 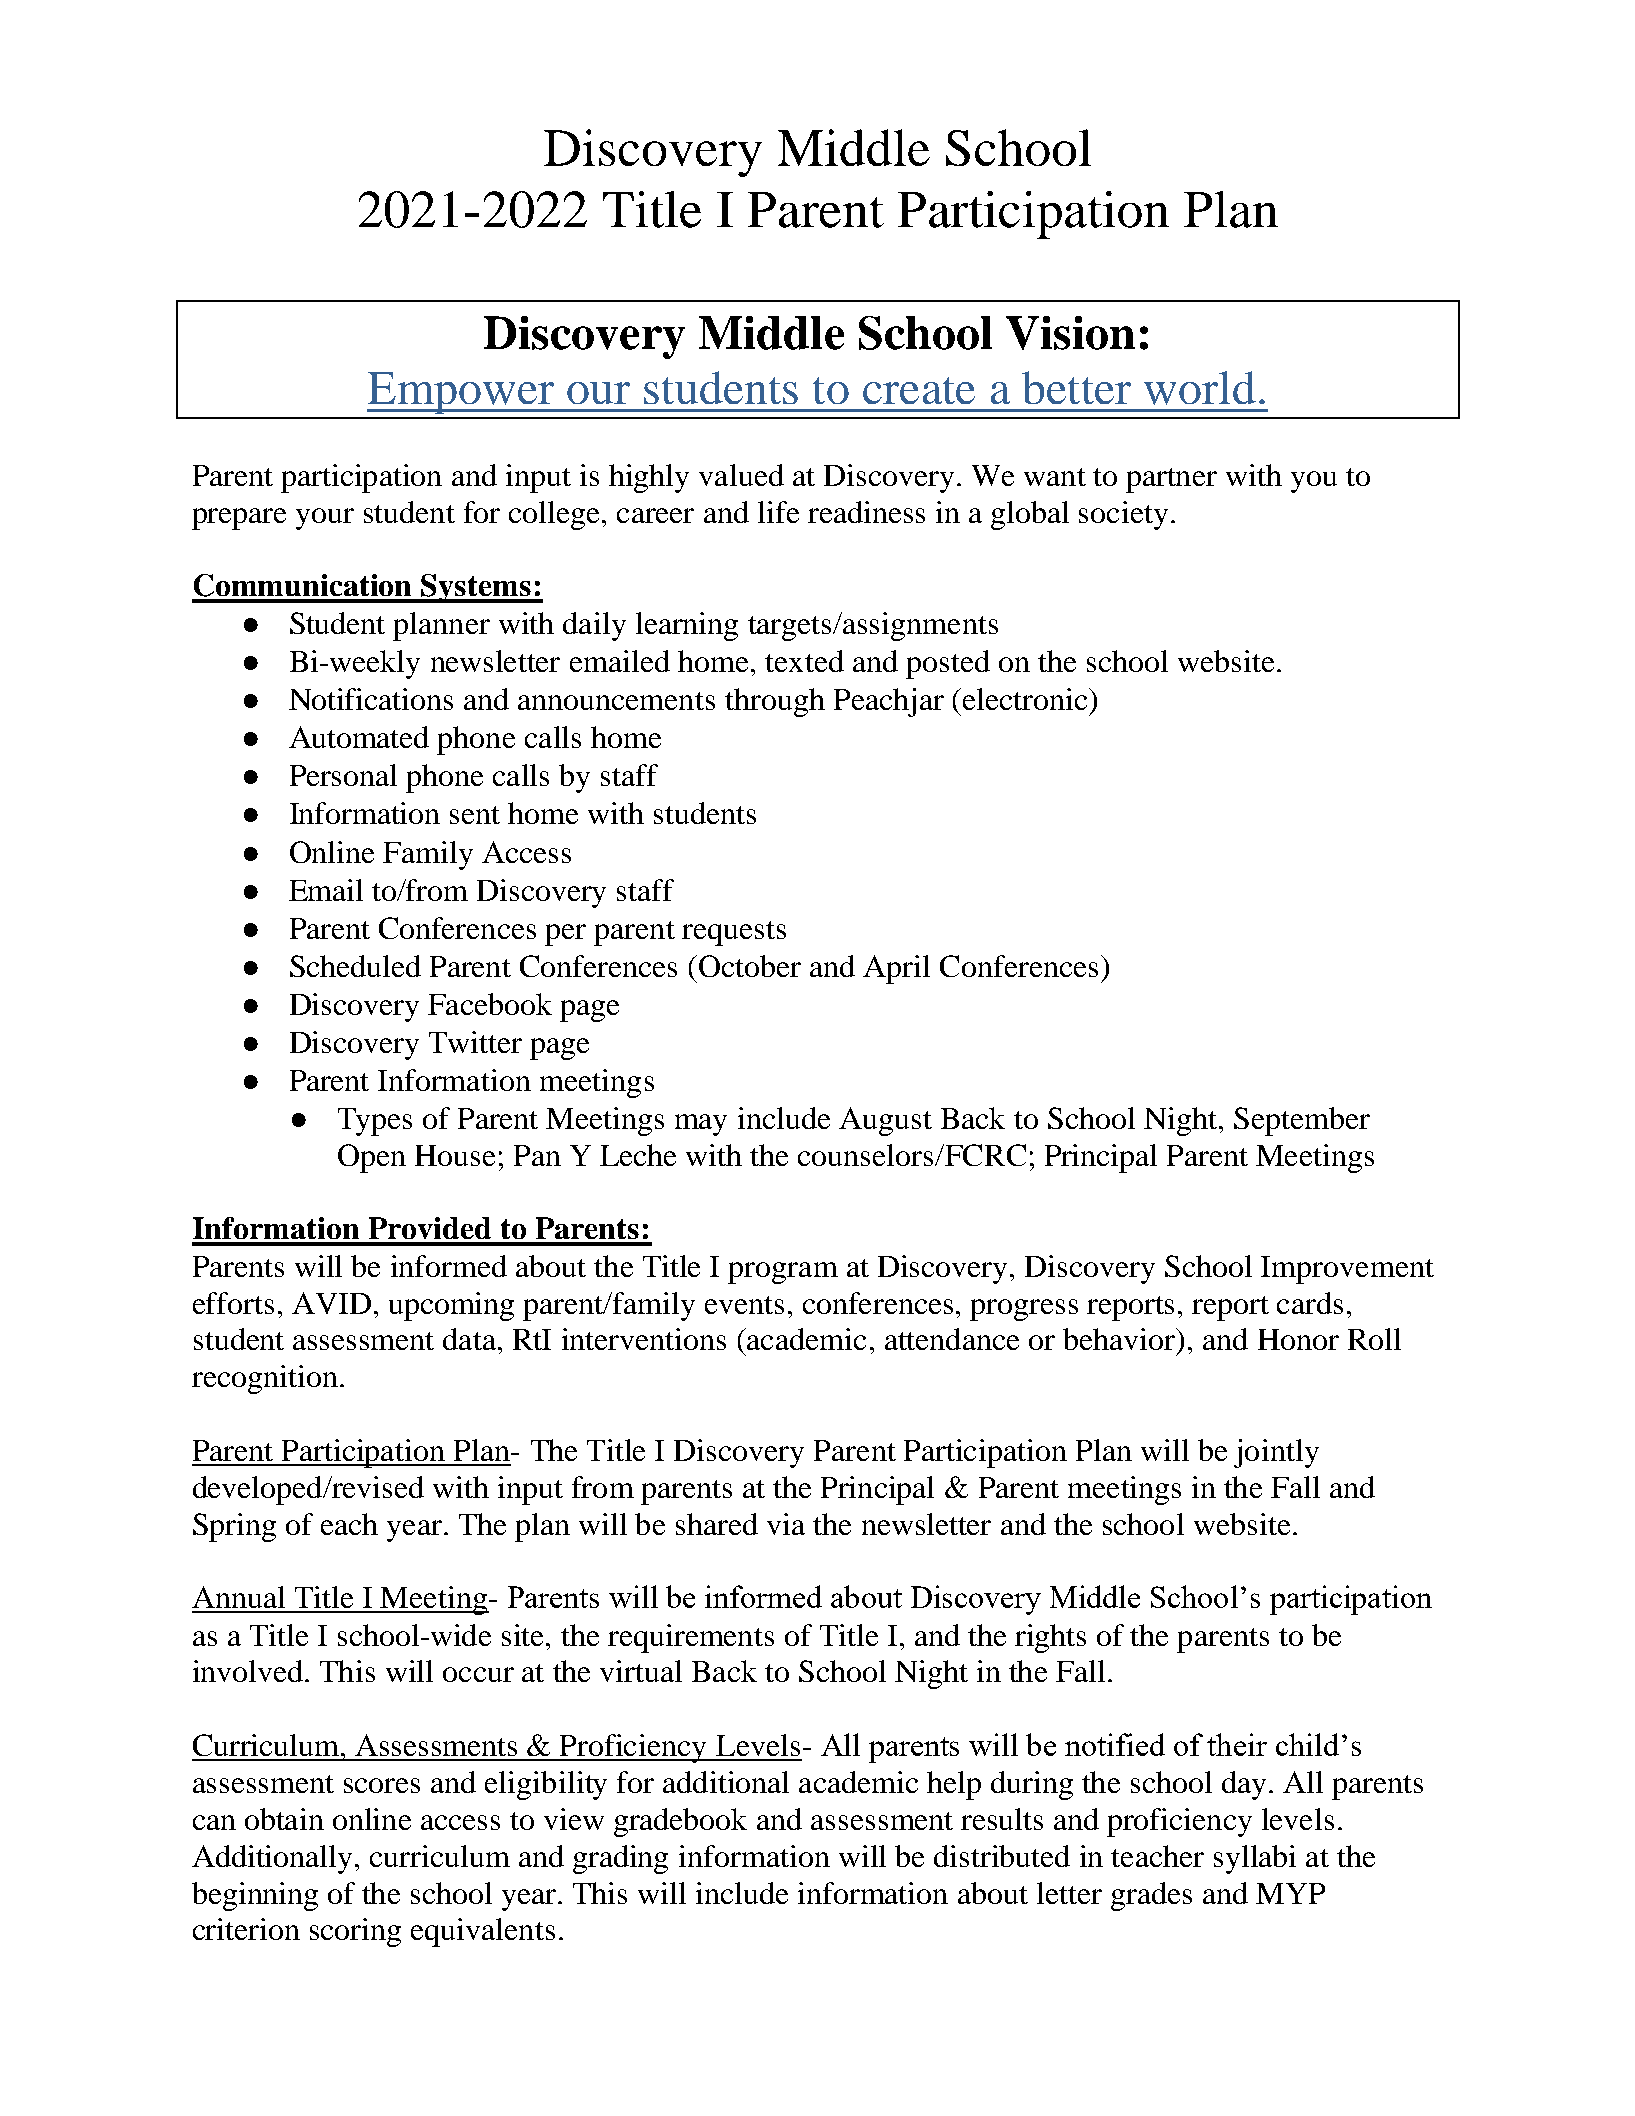 What do you see at coordinates (919, 390) in the screenshot?
I see `create` at bounding box center [919, 390].
